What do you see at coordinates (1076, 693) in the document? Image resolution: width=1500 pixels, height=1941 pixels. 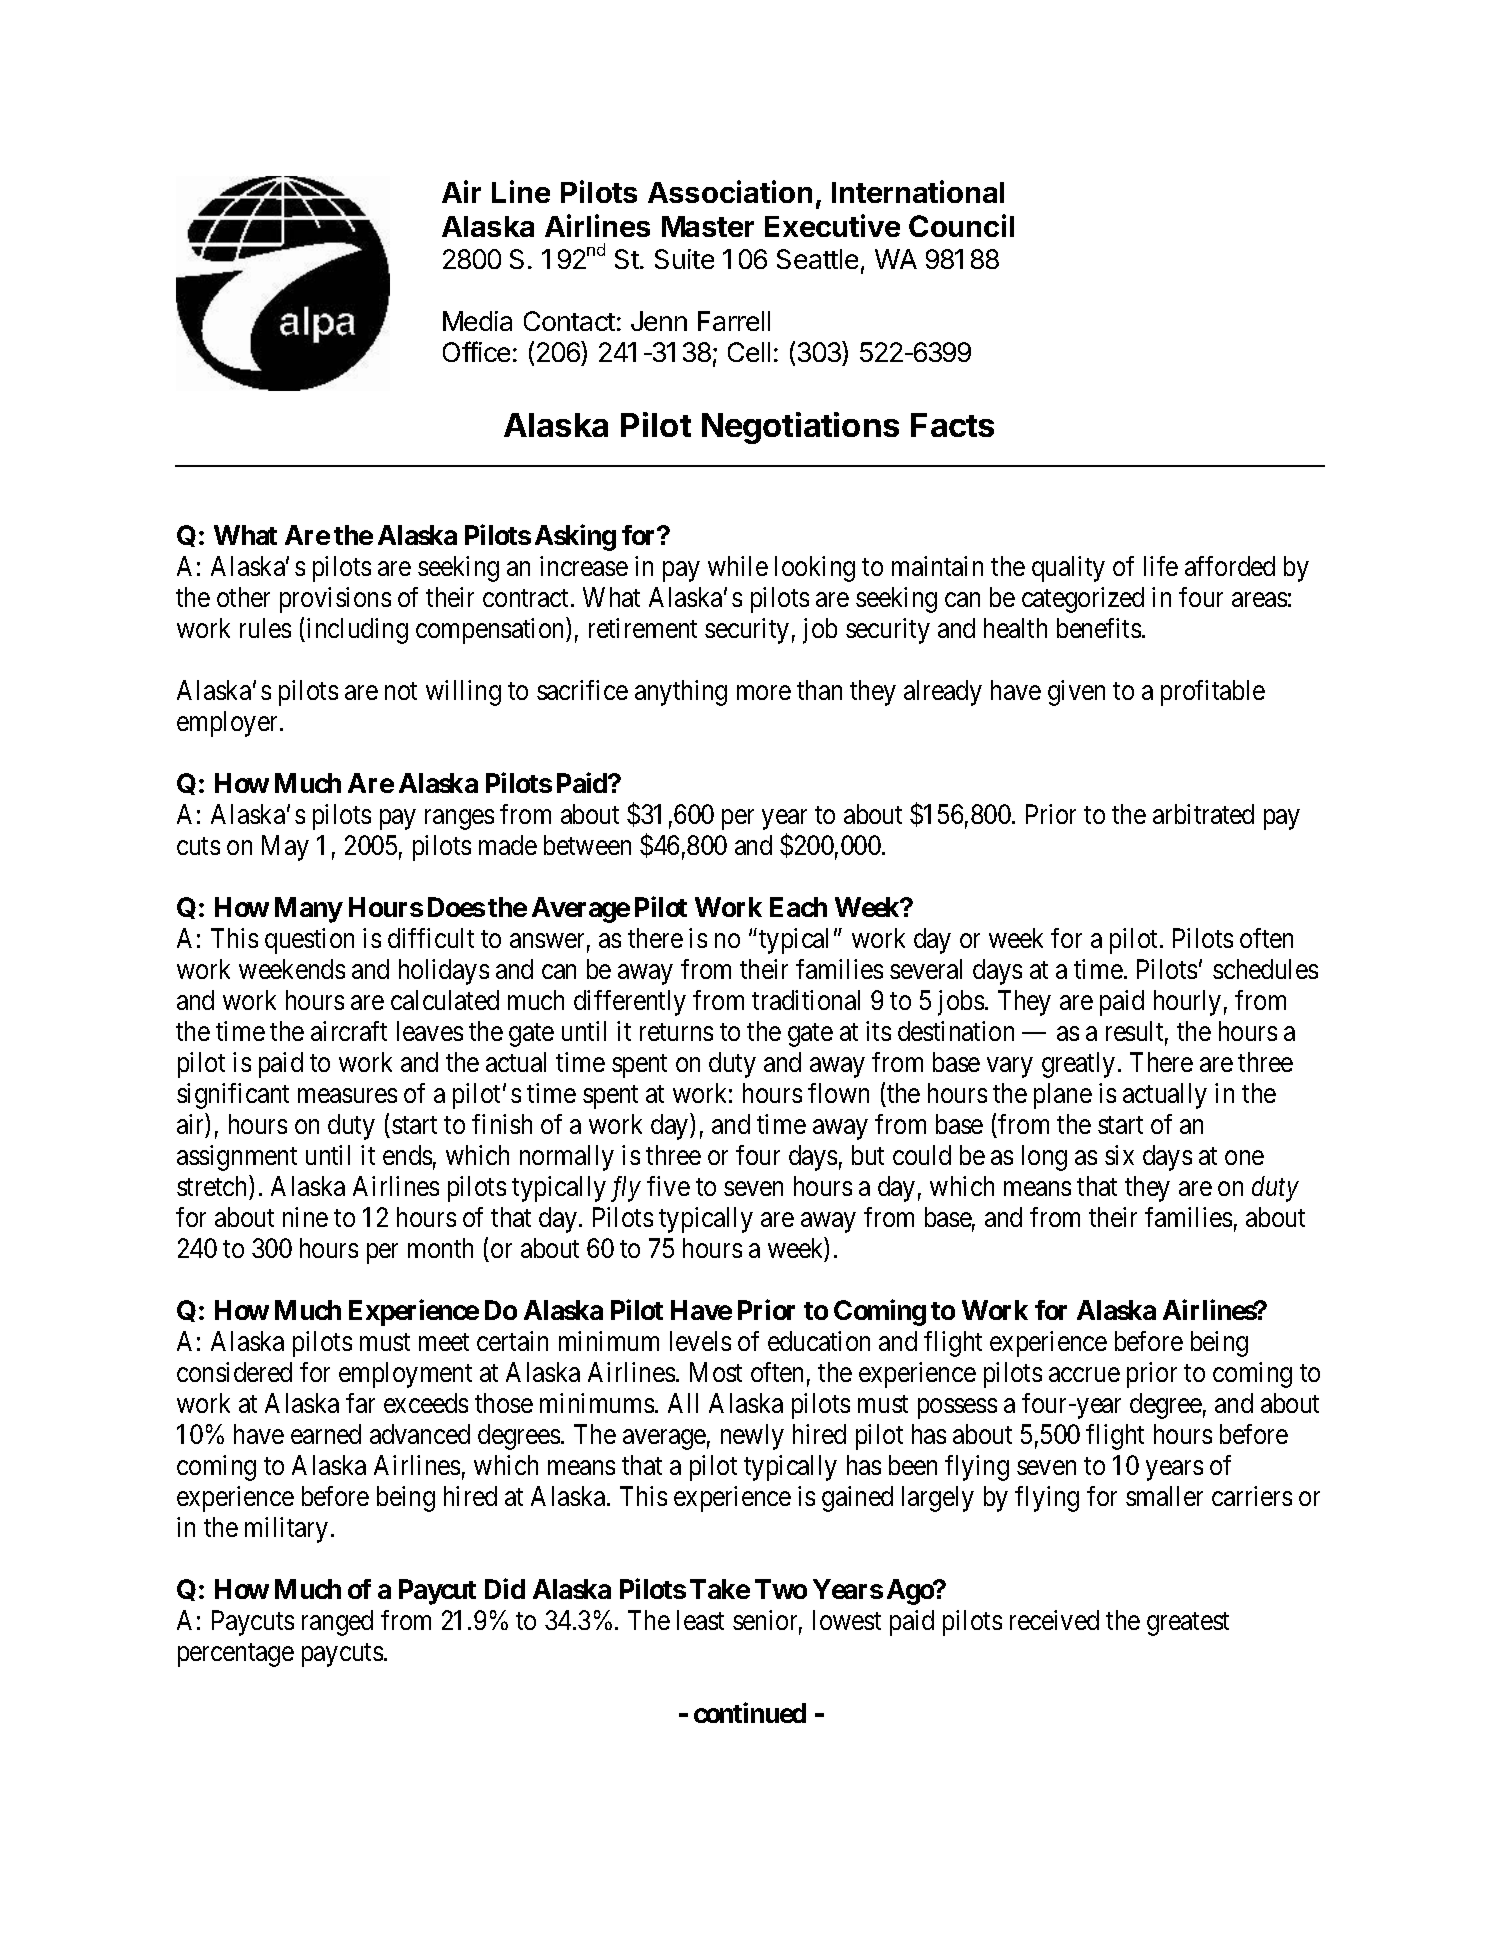 I see `given` at bounding box center [1076, 693].
